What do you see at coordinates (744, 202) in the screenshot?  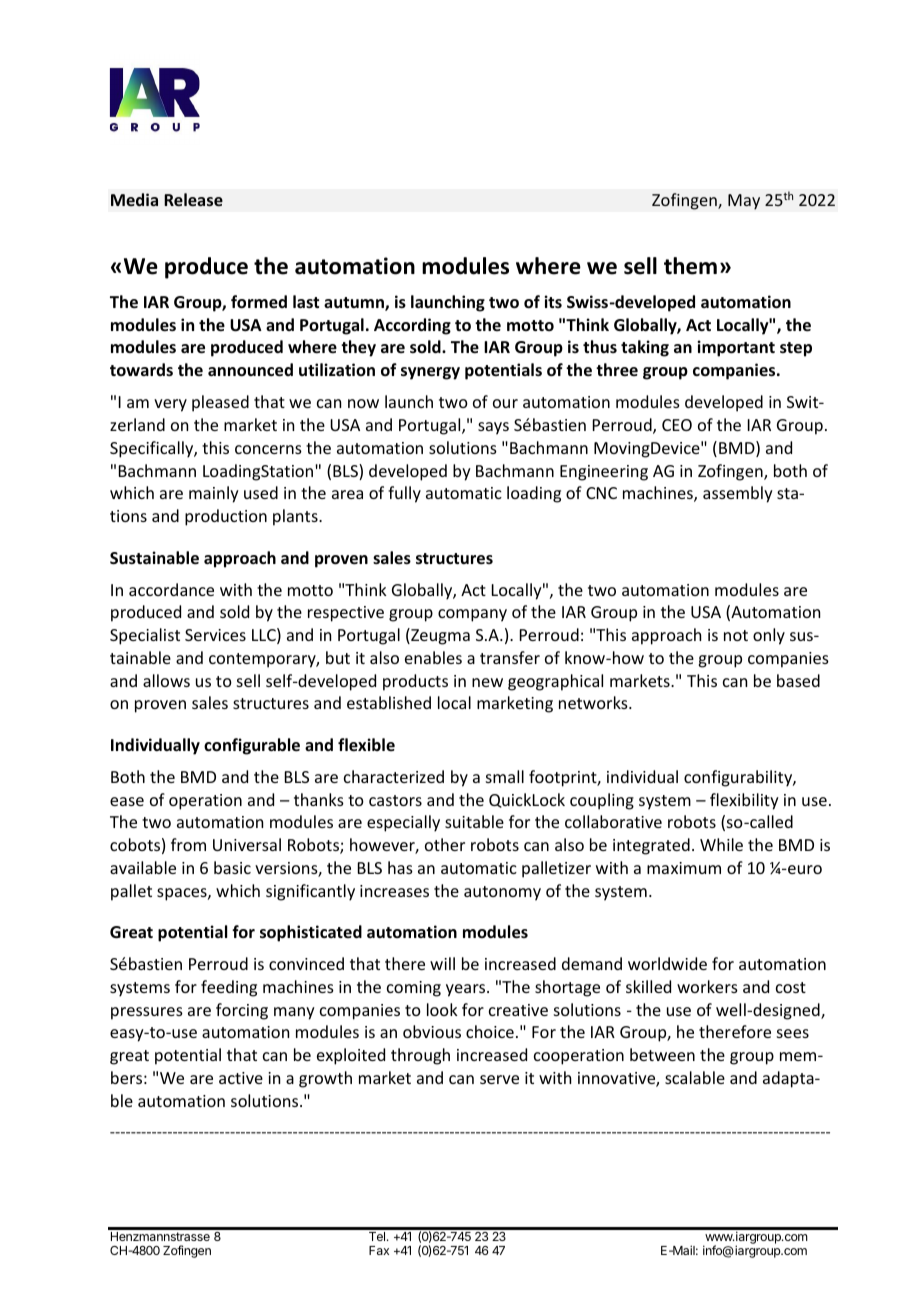 I see `May` at bounding box center [744, 202].
